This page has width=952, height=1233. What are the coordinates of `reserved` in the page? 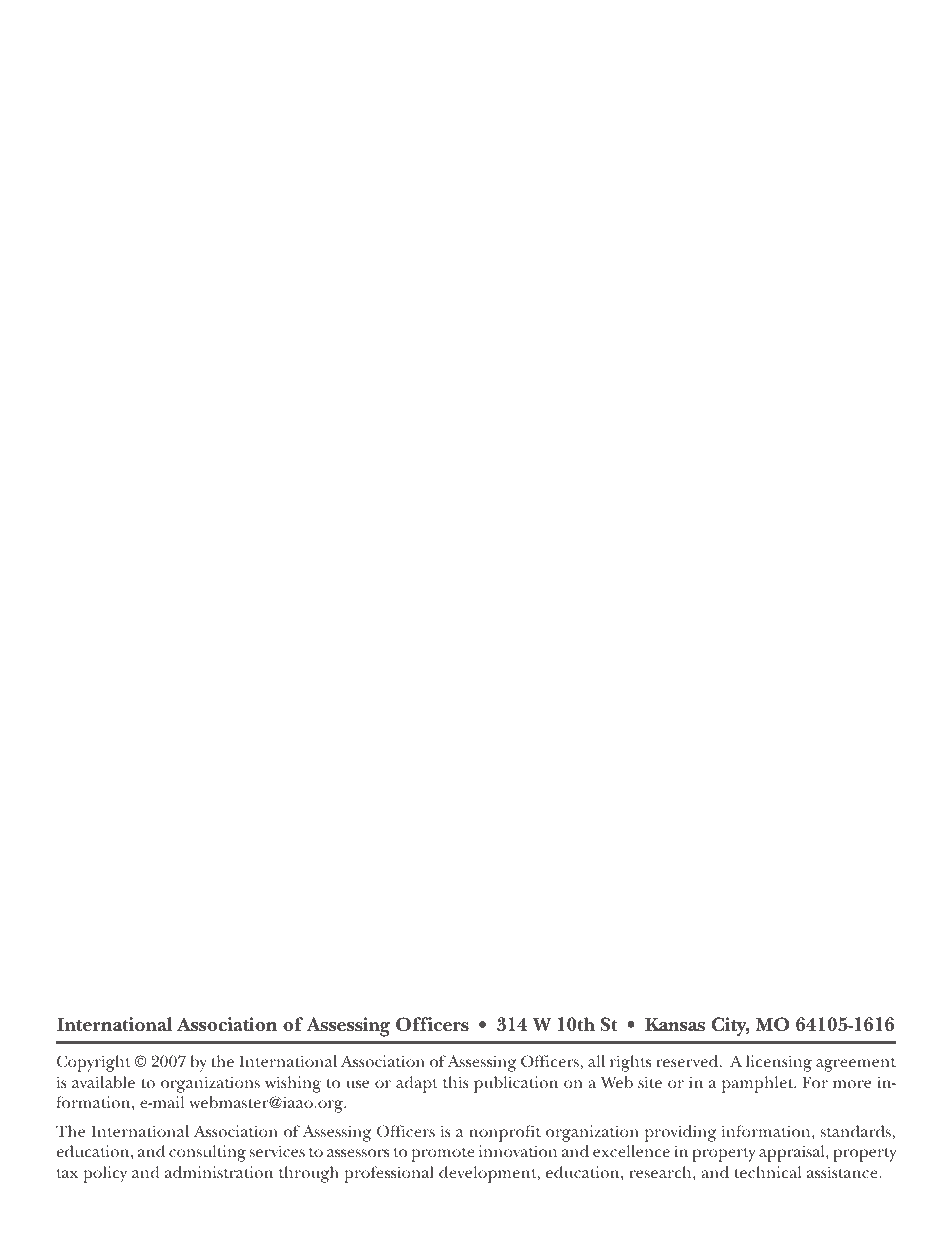 It's located at (688, 1061).
